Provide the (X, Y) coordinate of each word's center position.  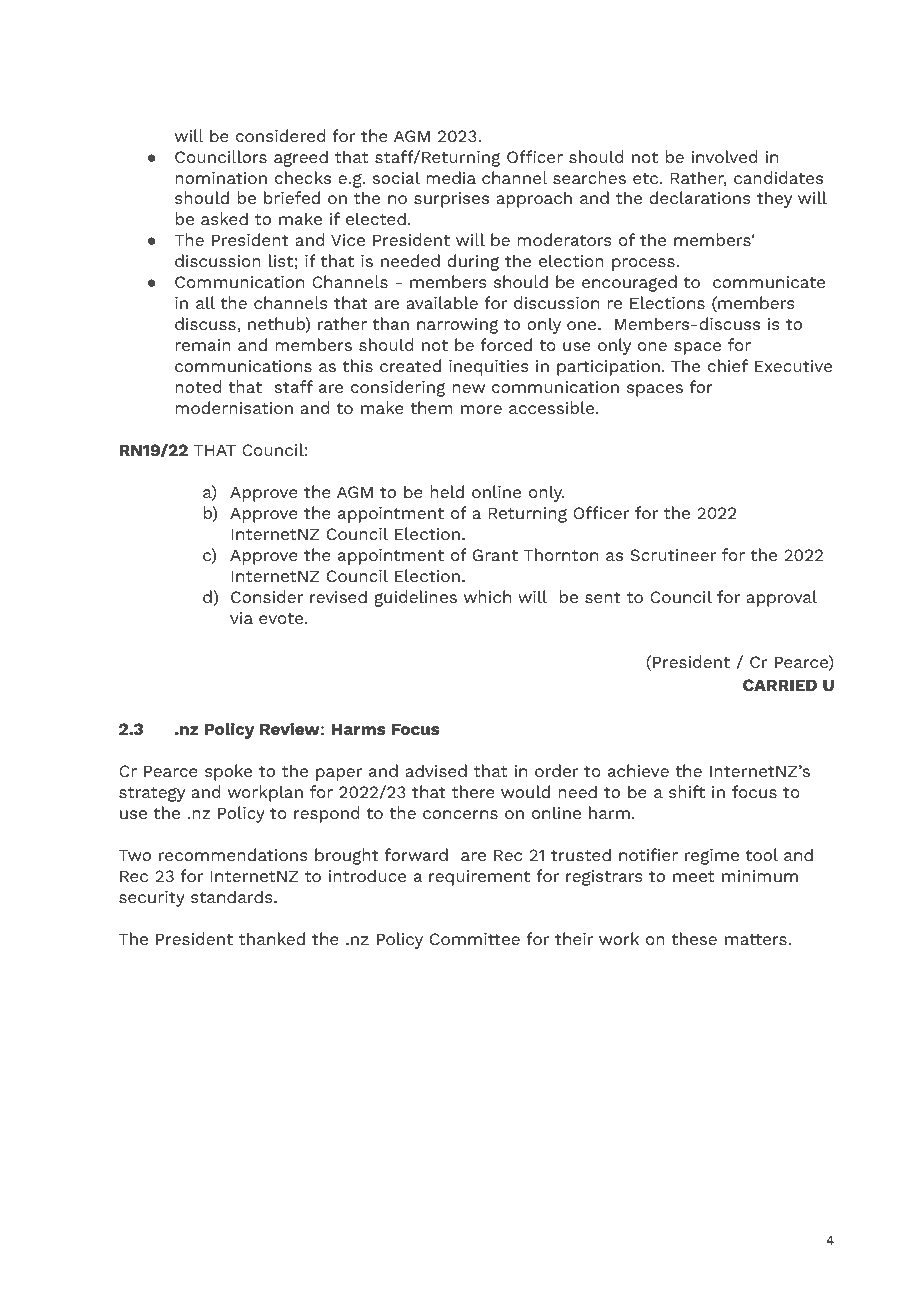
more (481, 409)
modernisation (234, 407)
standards (233, 896)
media (451, 177)
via (241, 618)
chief (728, 365)
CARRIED (780, 685)
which (487, 596)
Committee (475, 939)
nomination (221, 178)
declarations (700, 197)
